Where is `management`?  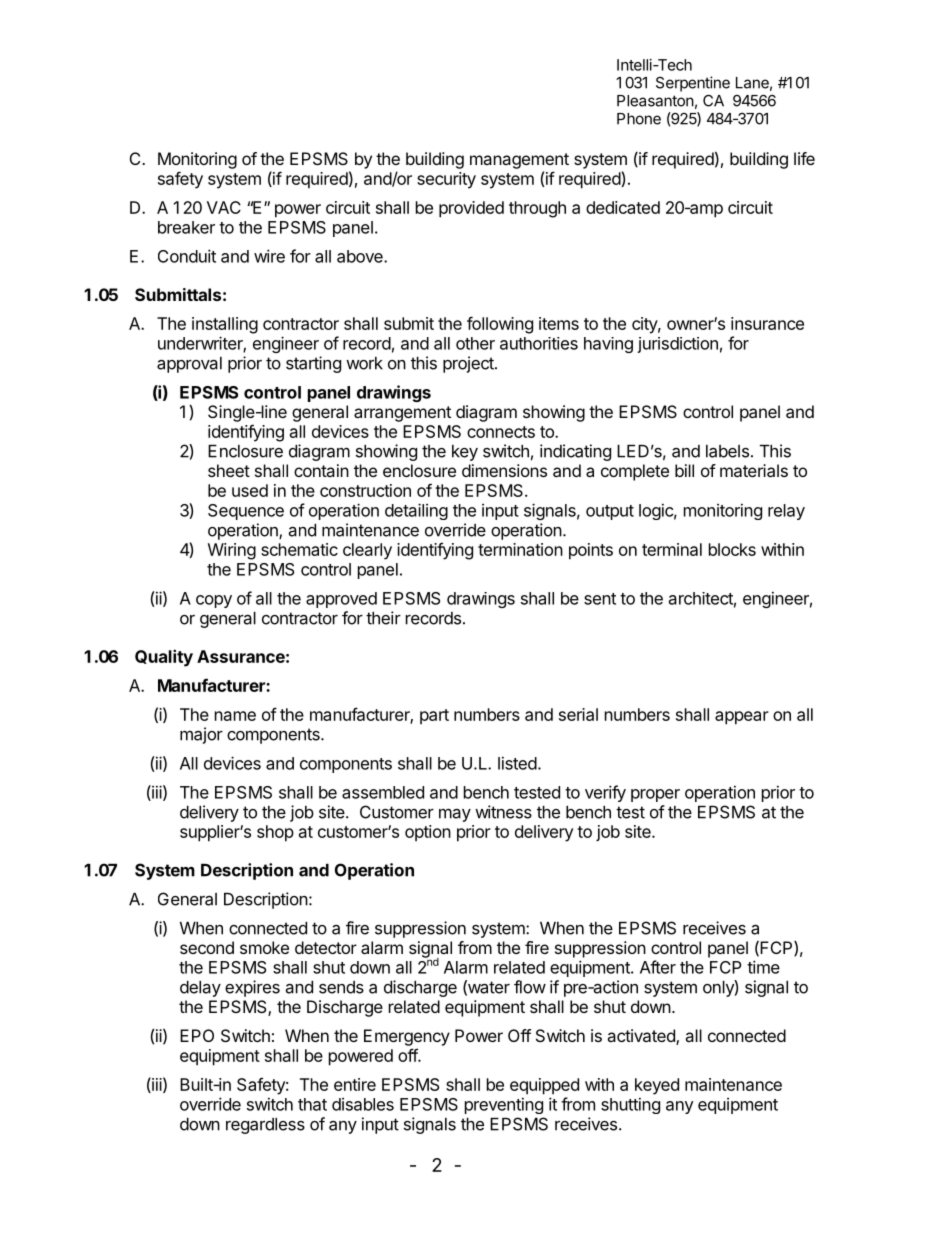
management is located at coordinates (519, 161).
